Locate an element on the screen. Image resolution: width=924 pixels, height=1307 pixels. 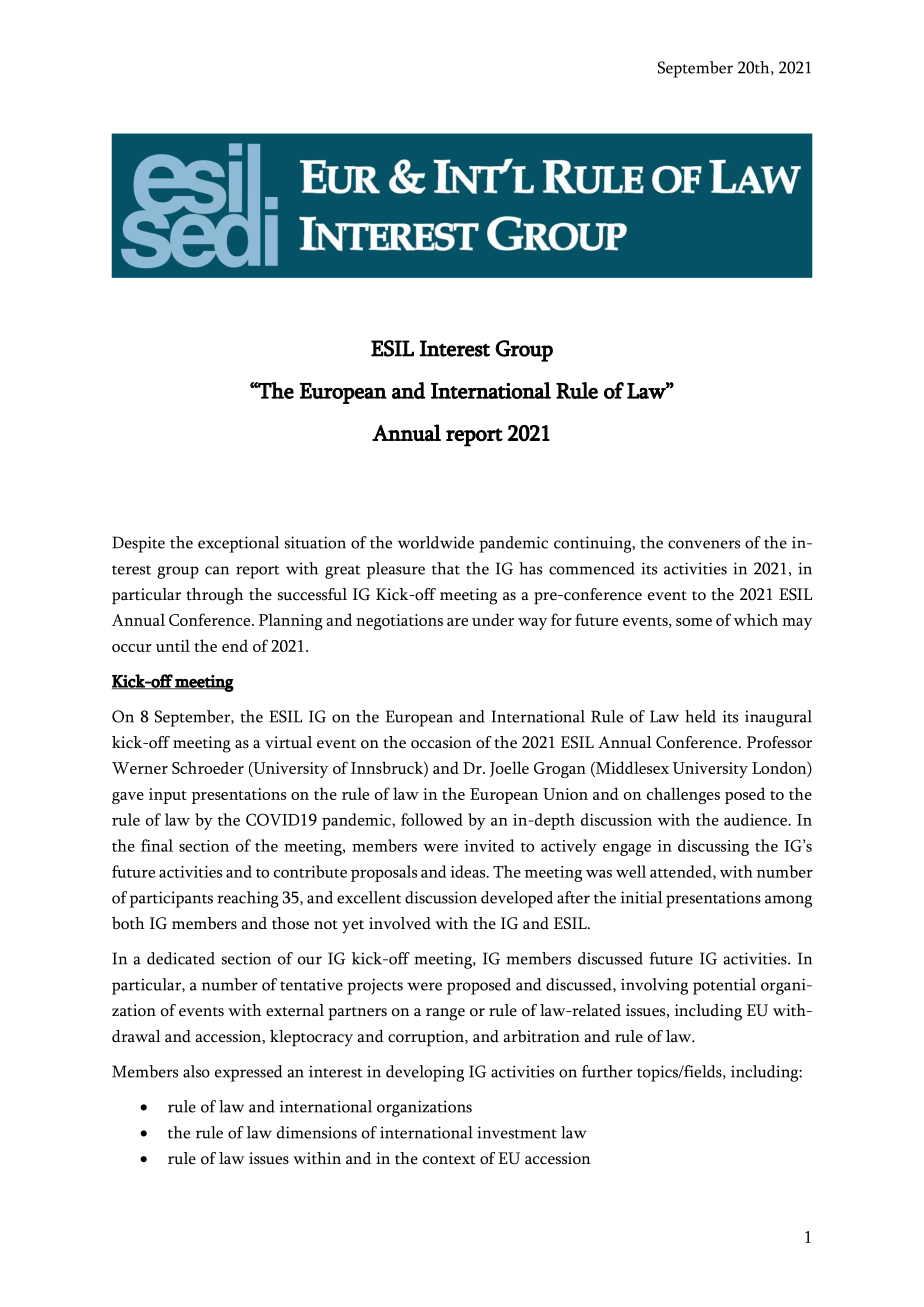
discussing is located at coordinates (713, 847).
